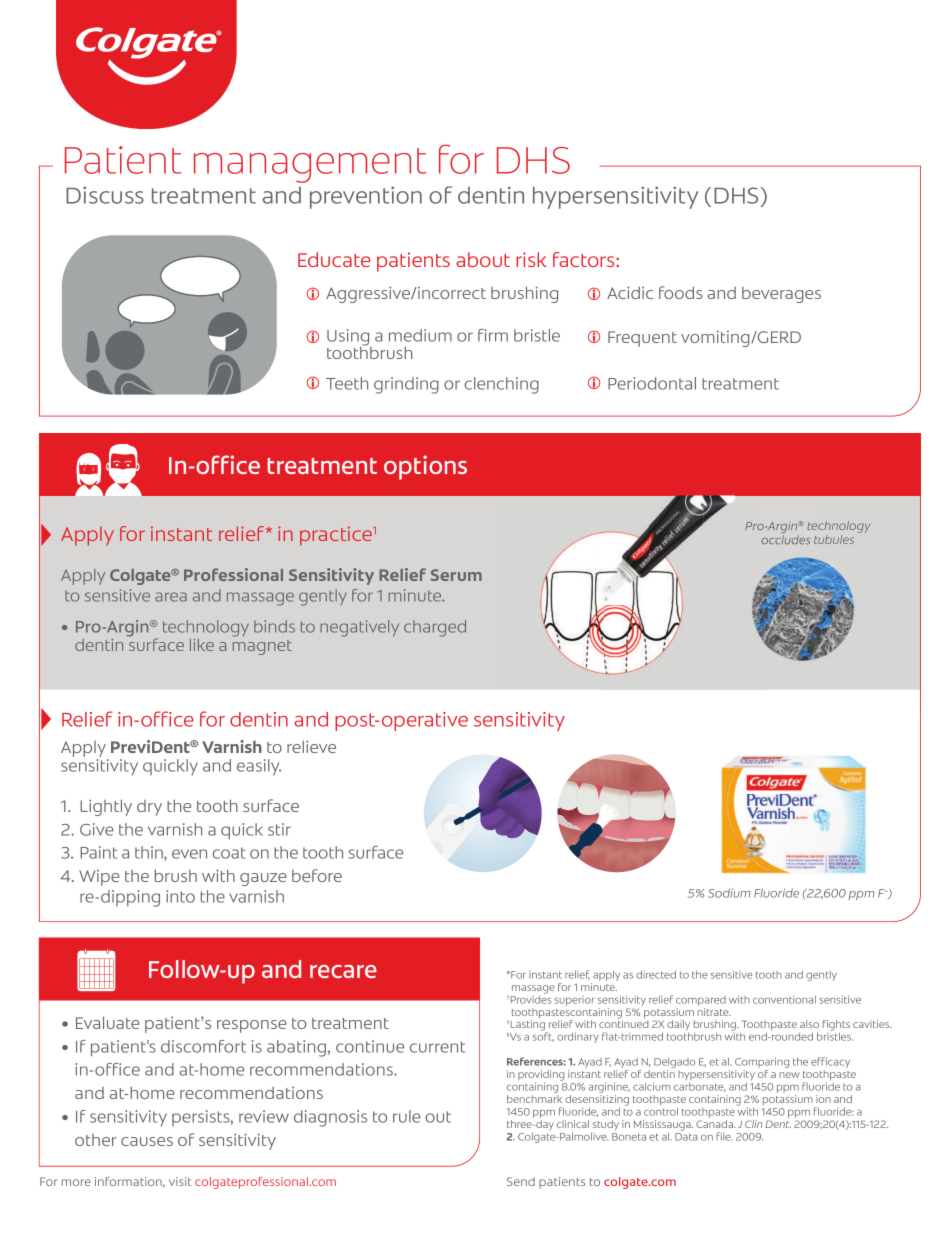  Describe the element at coordinates (105, 195) in the page. I see `Discuss` at that location.
